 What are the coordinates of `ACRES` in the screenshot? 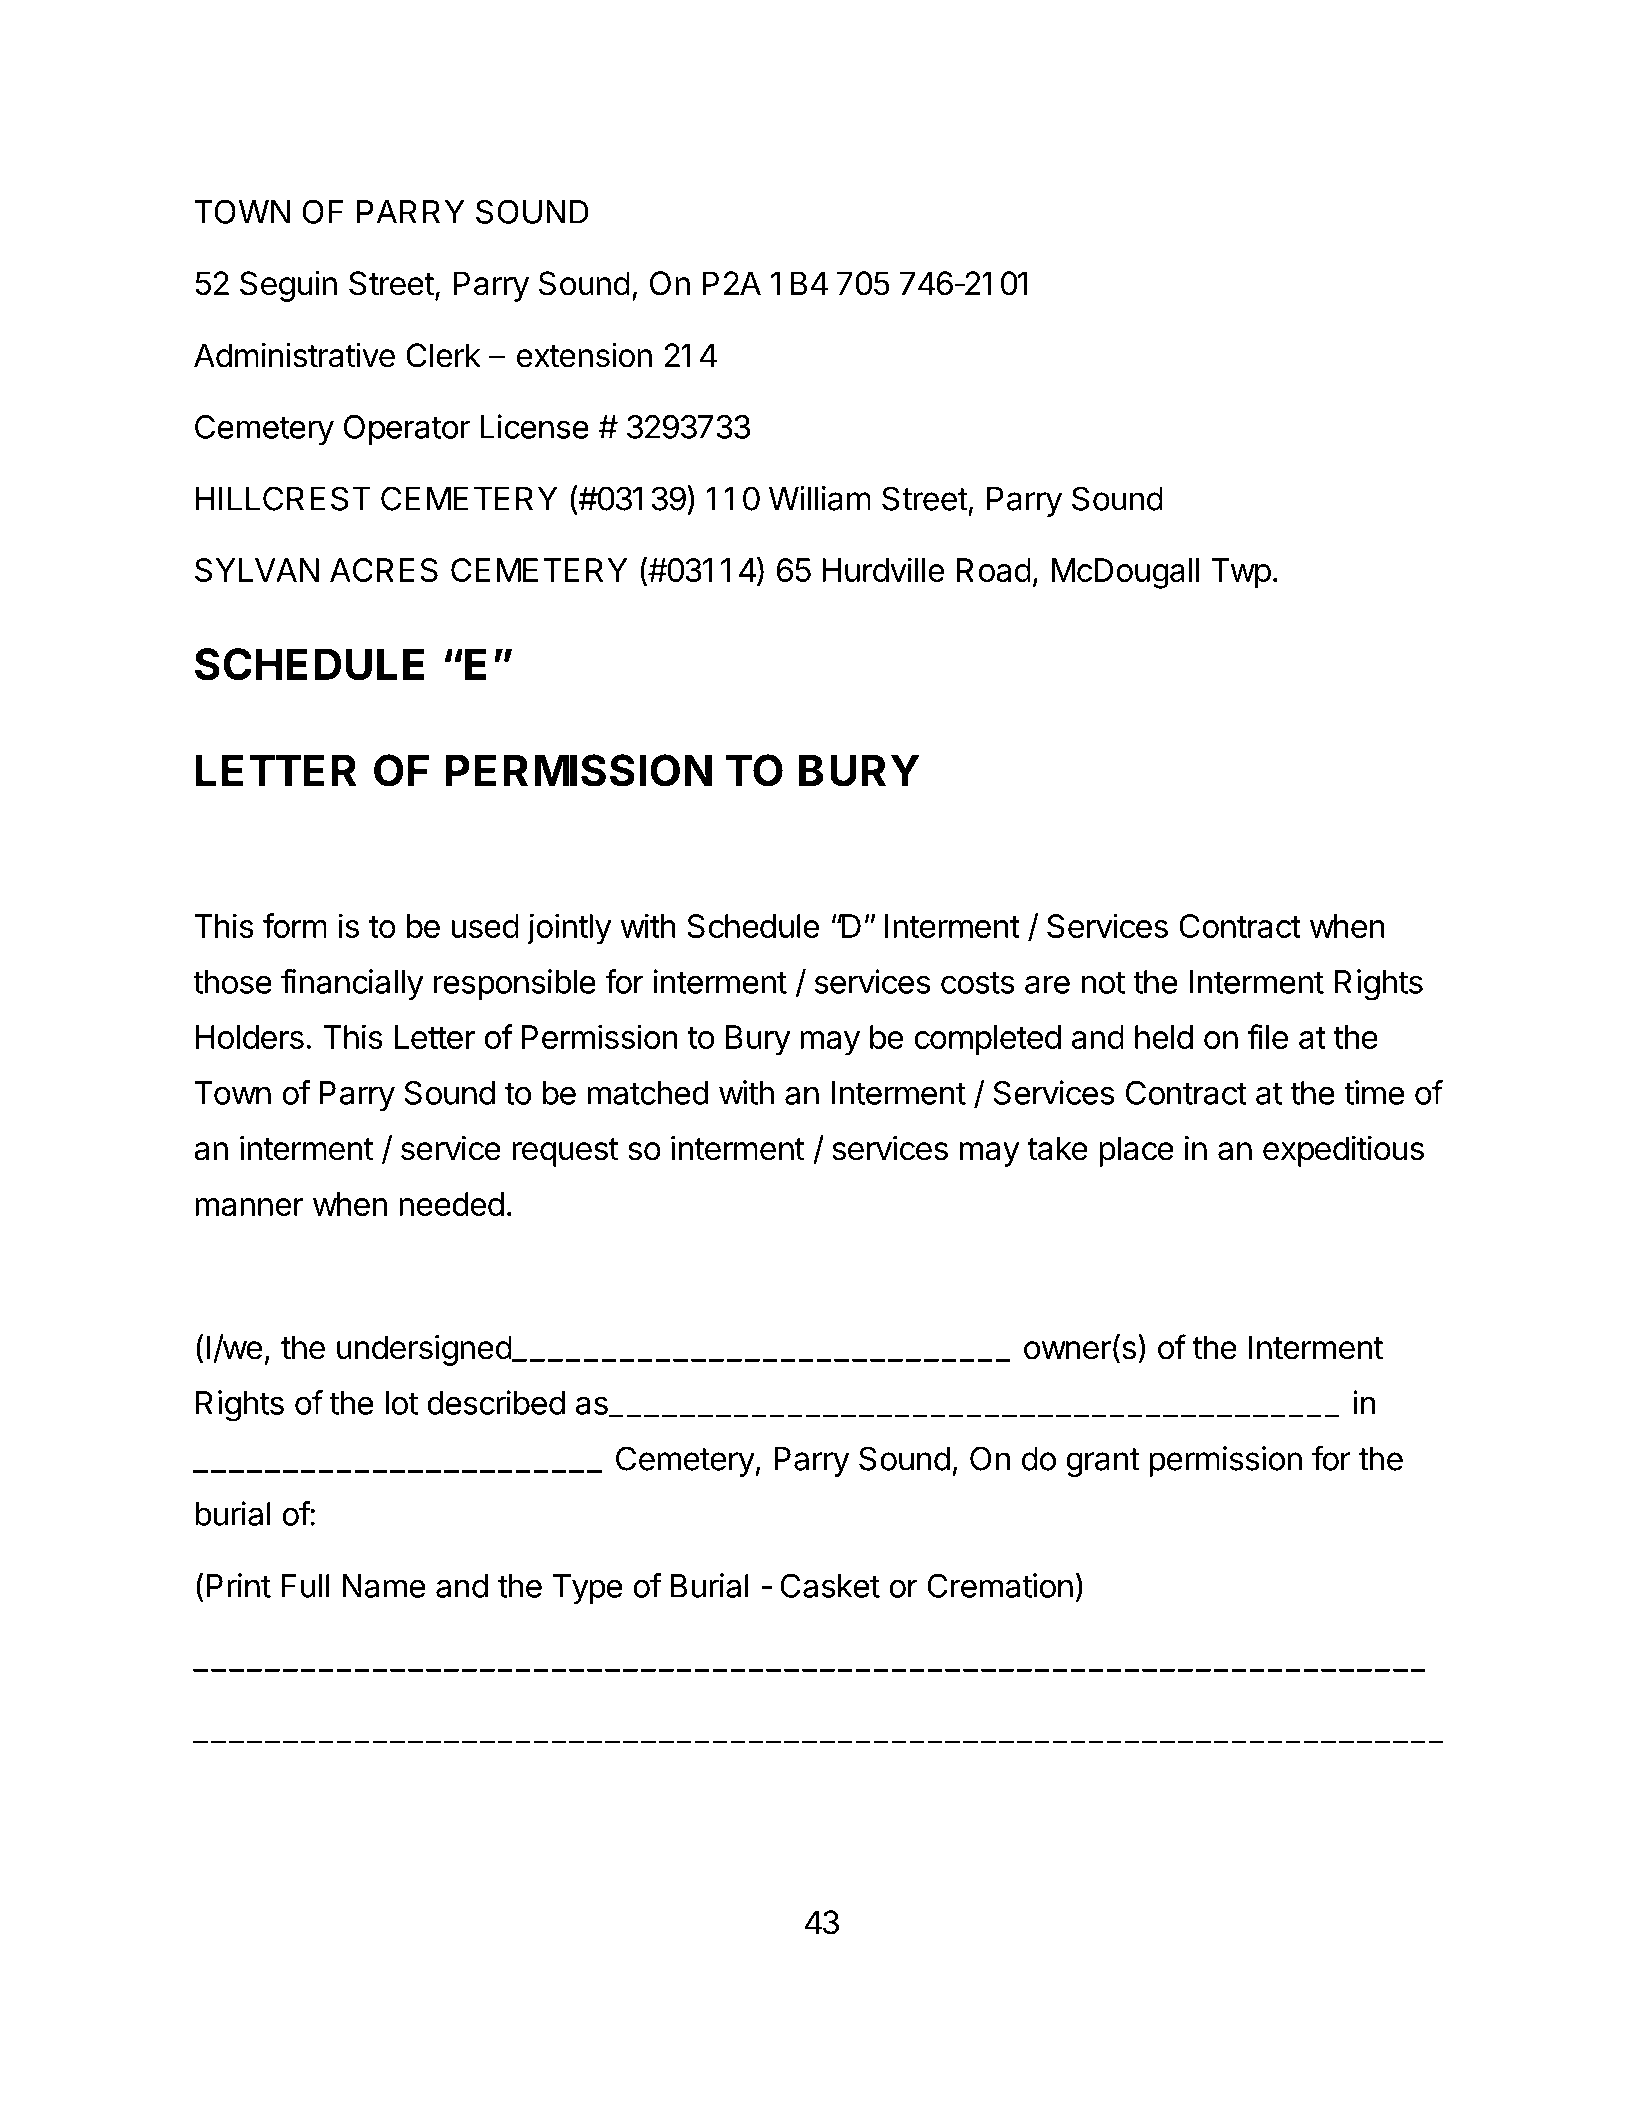 It's located at (384, 570).
